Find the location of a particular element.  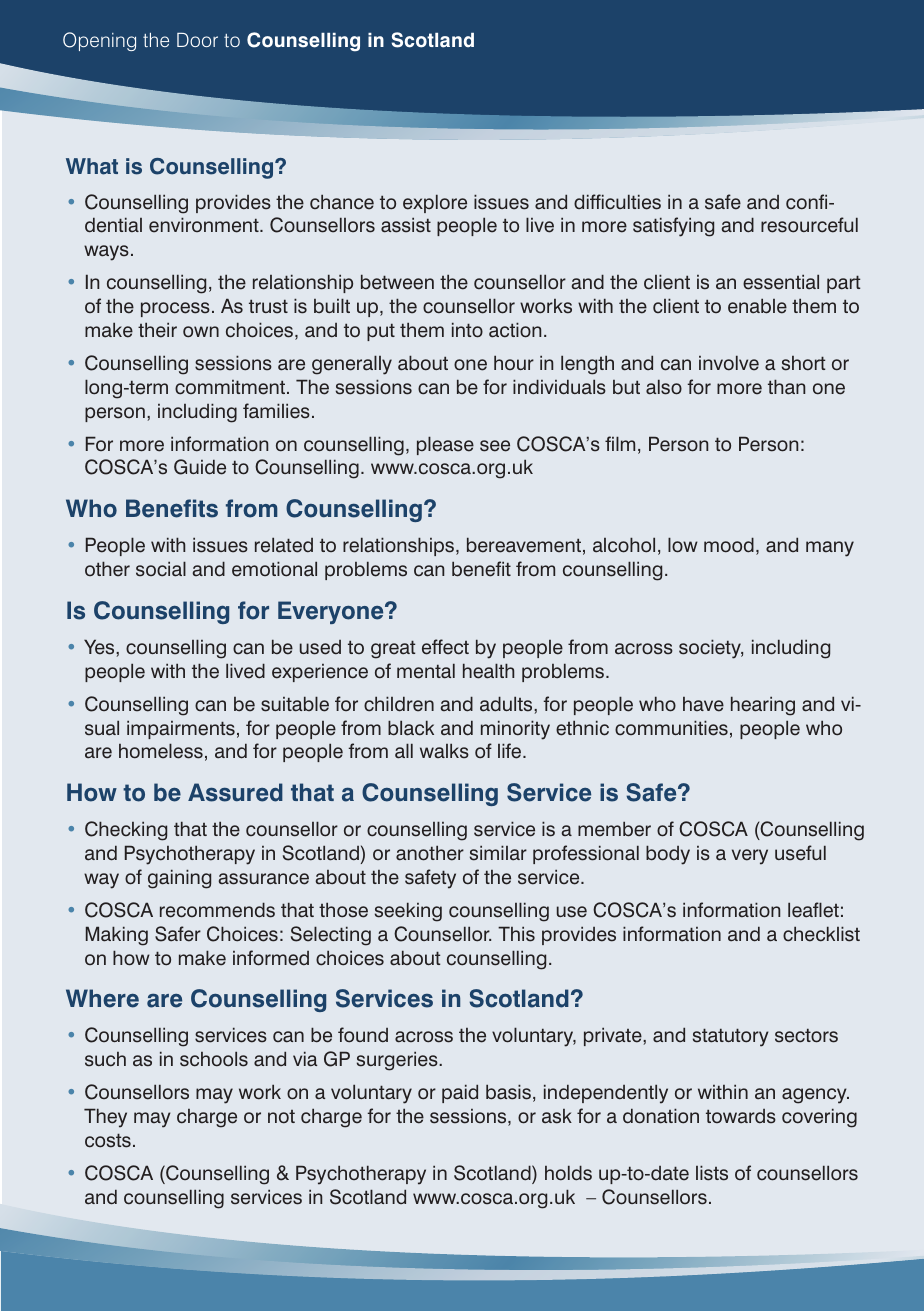

costs is located at coordinates (108, 1140).
